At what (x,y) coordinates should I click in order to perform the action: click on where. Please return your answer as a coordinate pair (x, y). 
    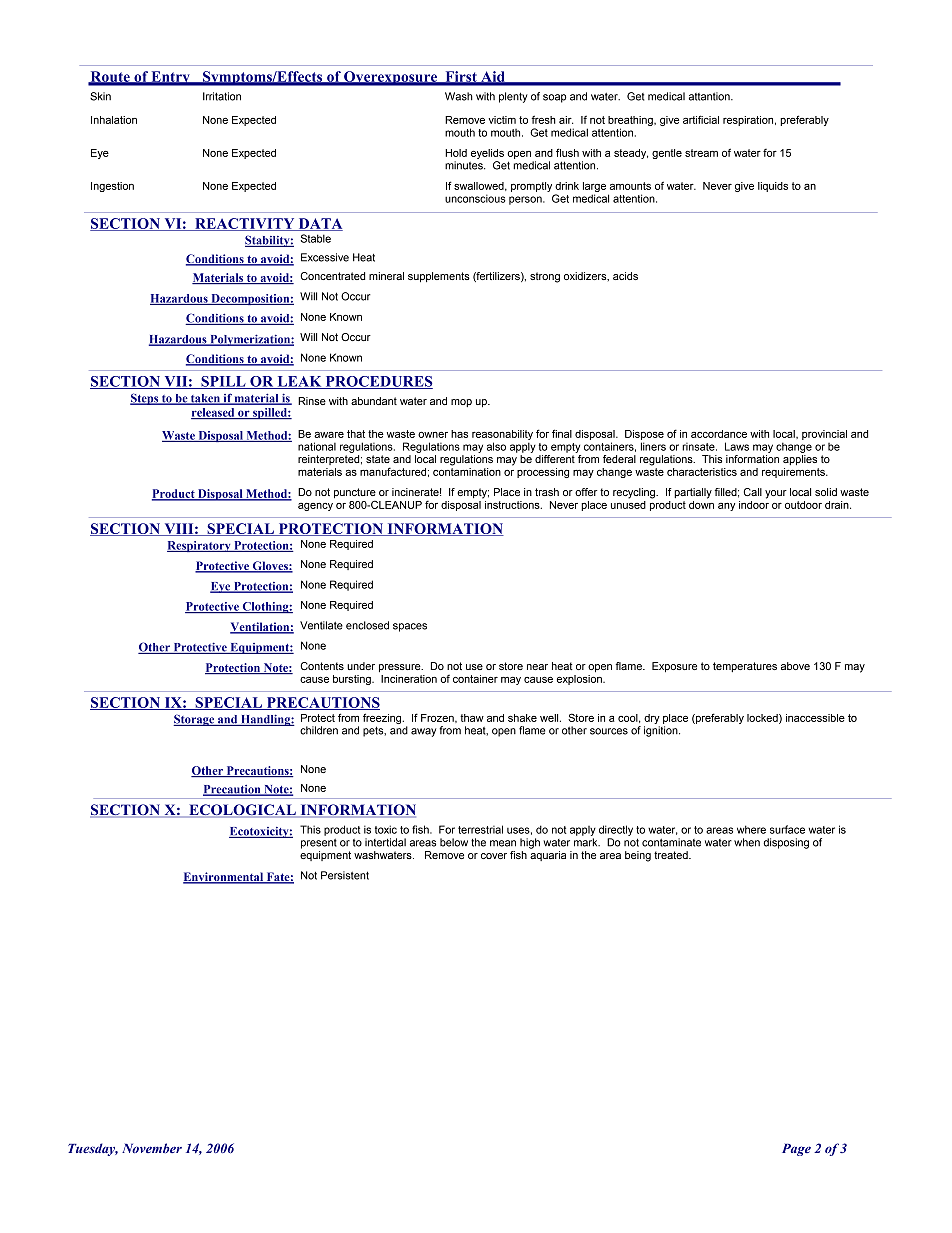
    Looking at the image, I should click on (751, 829).
